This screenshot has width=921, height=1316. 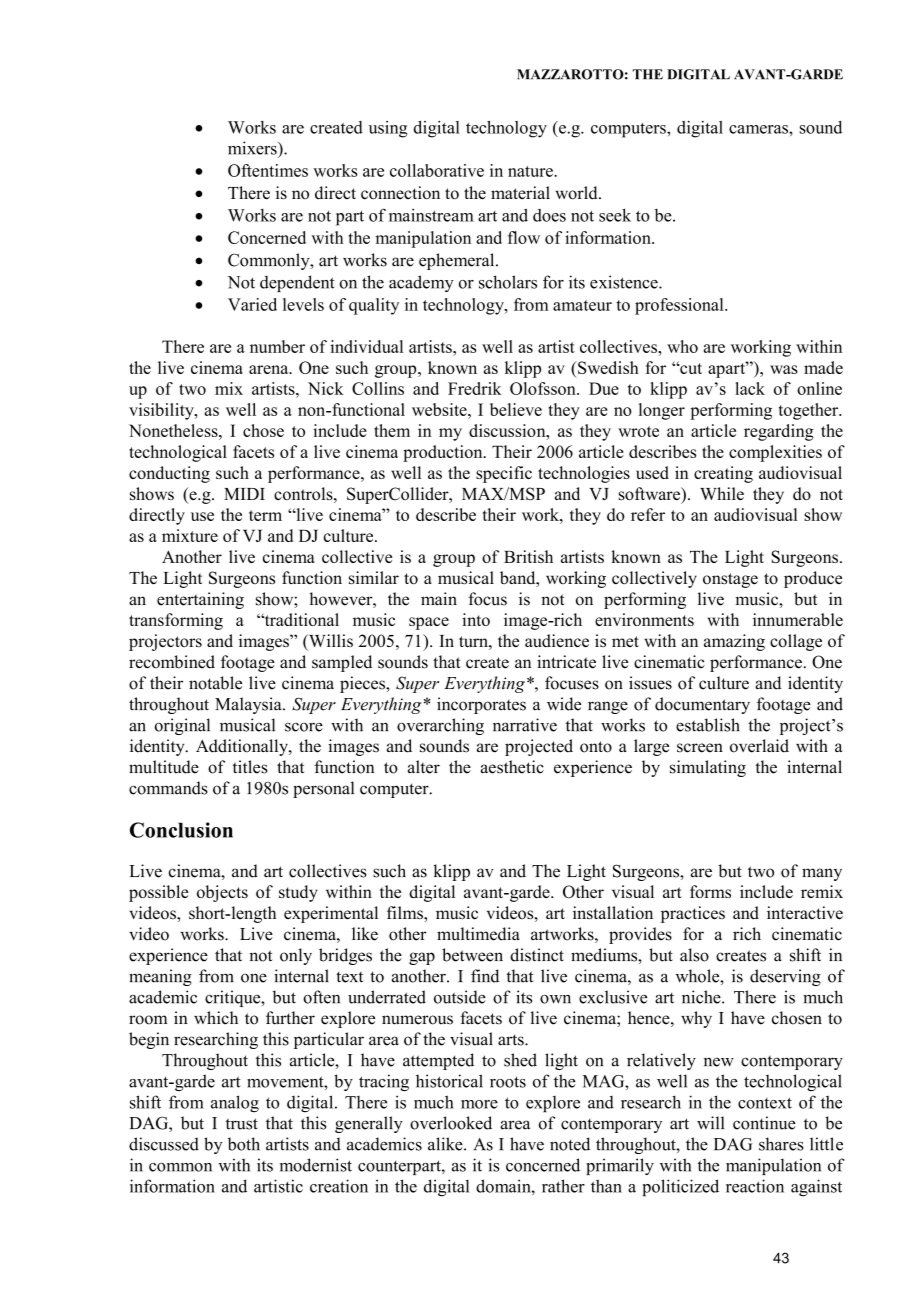 I want to click on mixers, so click(x=253, y=148).
